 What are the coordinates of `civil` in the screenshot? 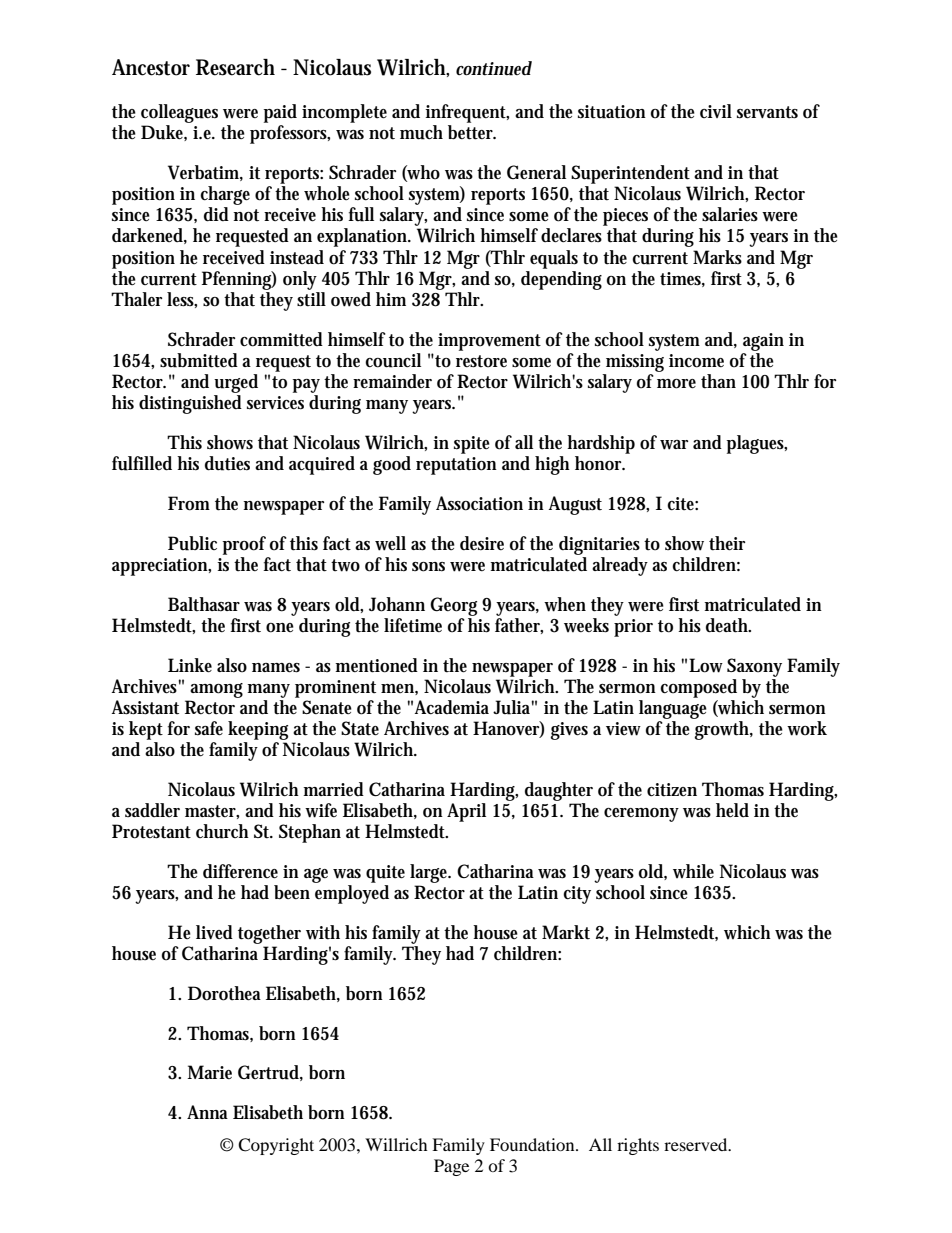 It's located at (716, 111).
